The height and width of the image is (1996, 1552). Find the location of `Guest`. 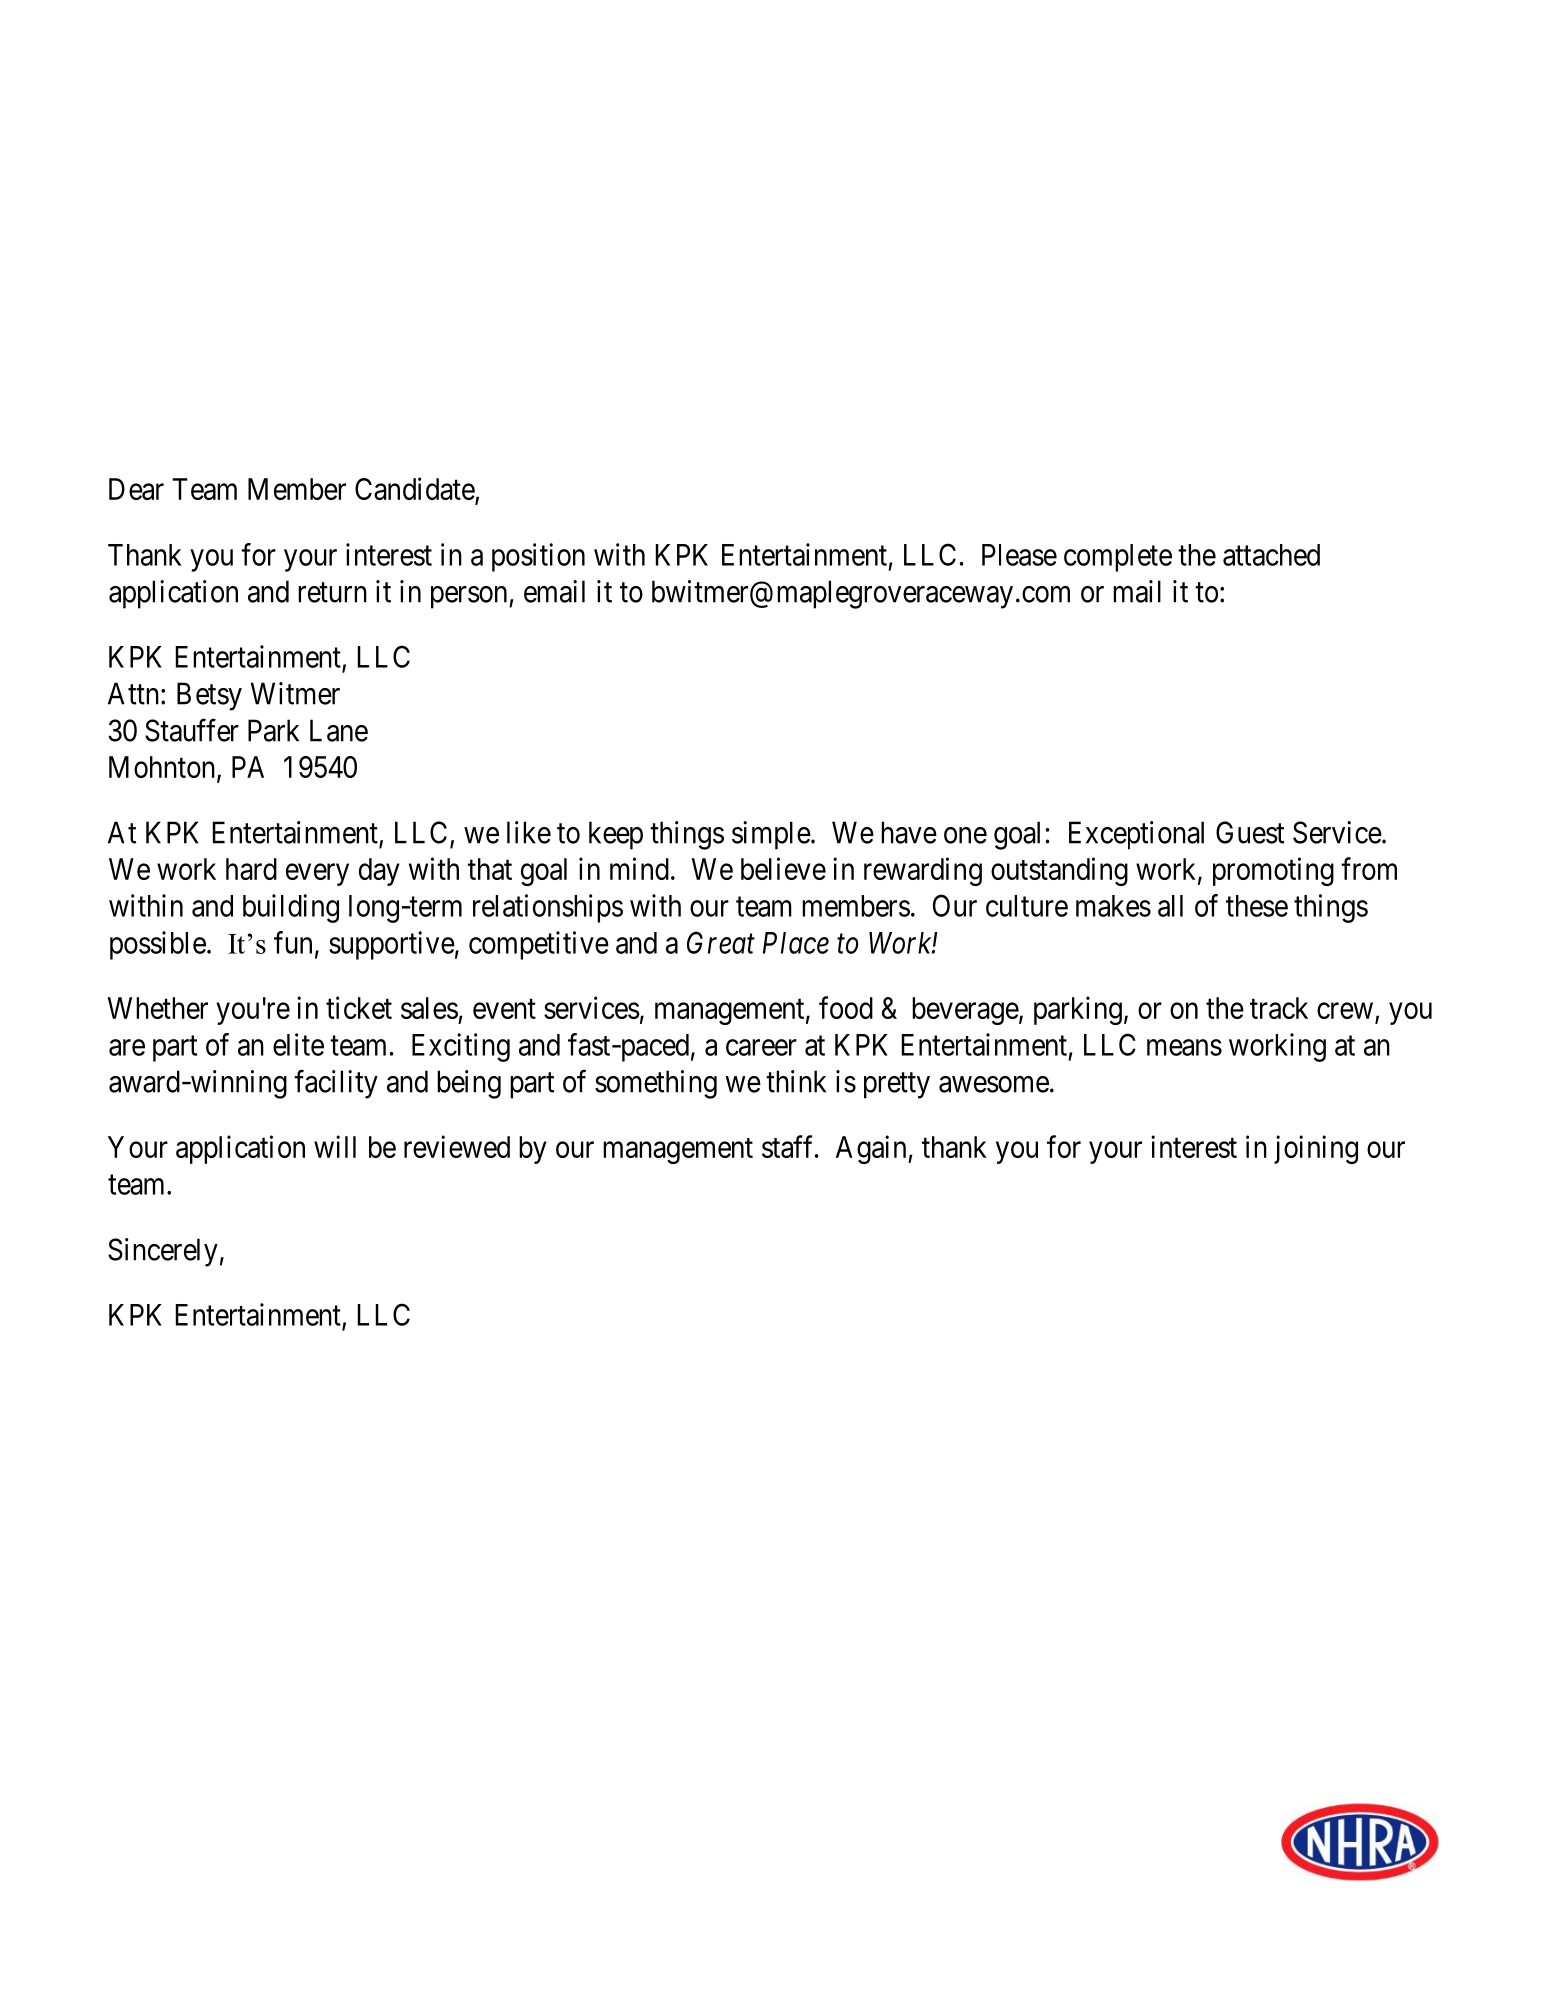

Guest is located at coordinates (1250, 832).
